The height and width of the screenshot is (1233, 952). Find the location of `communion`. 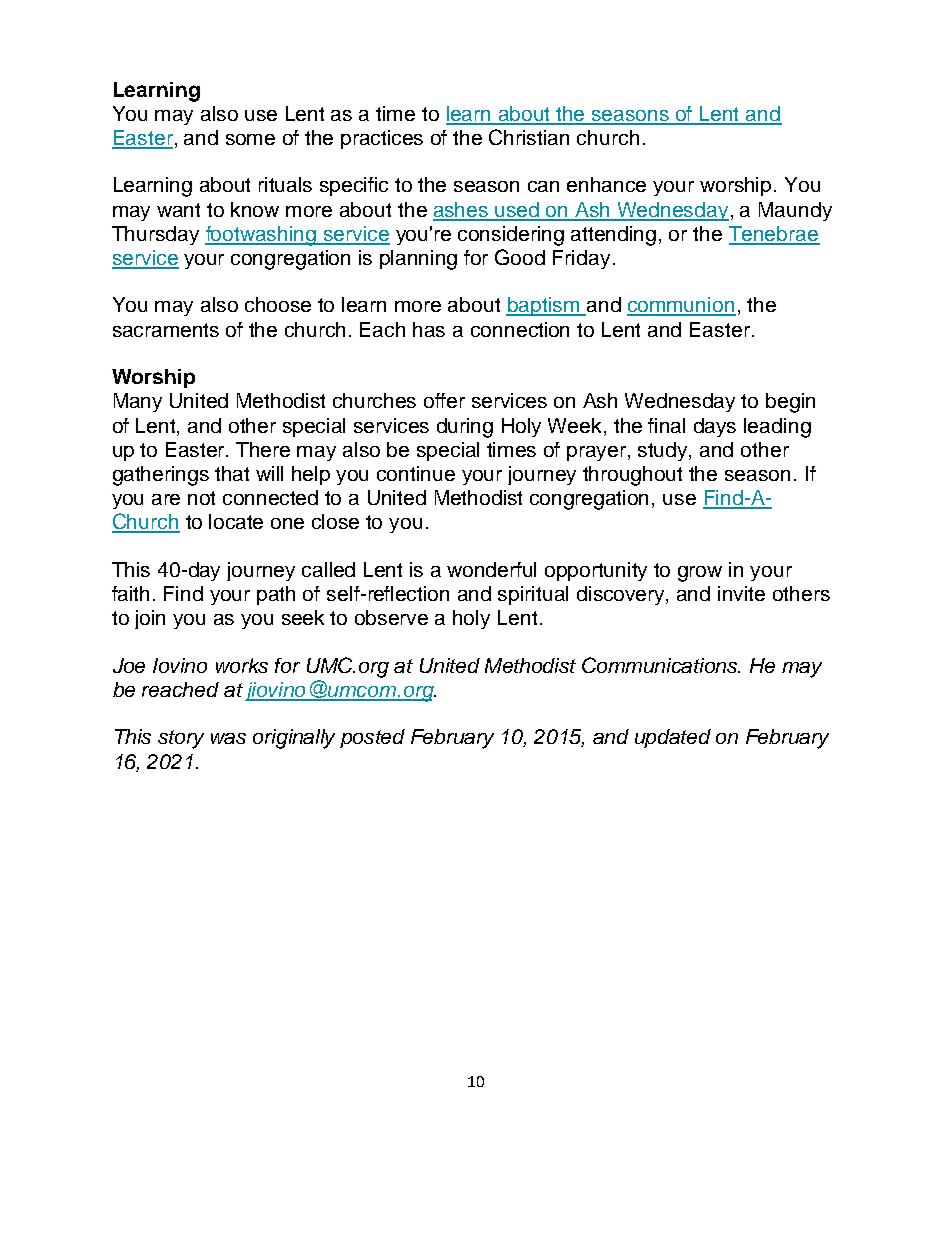

communion is located at coordinates (681, 306).
